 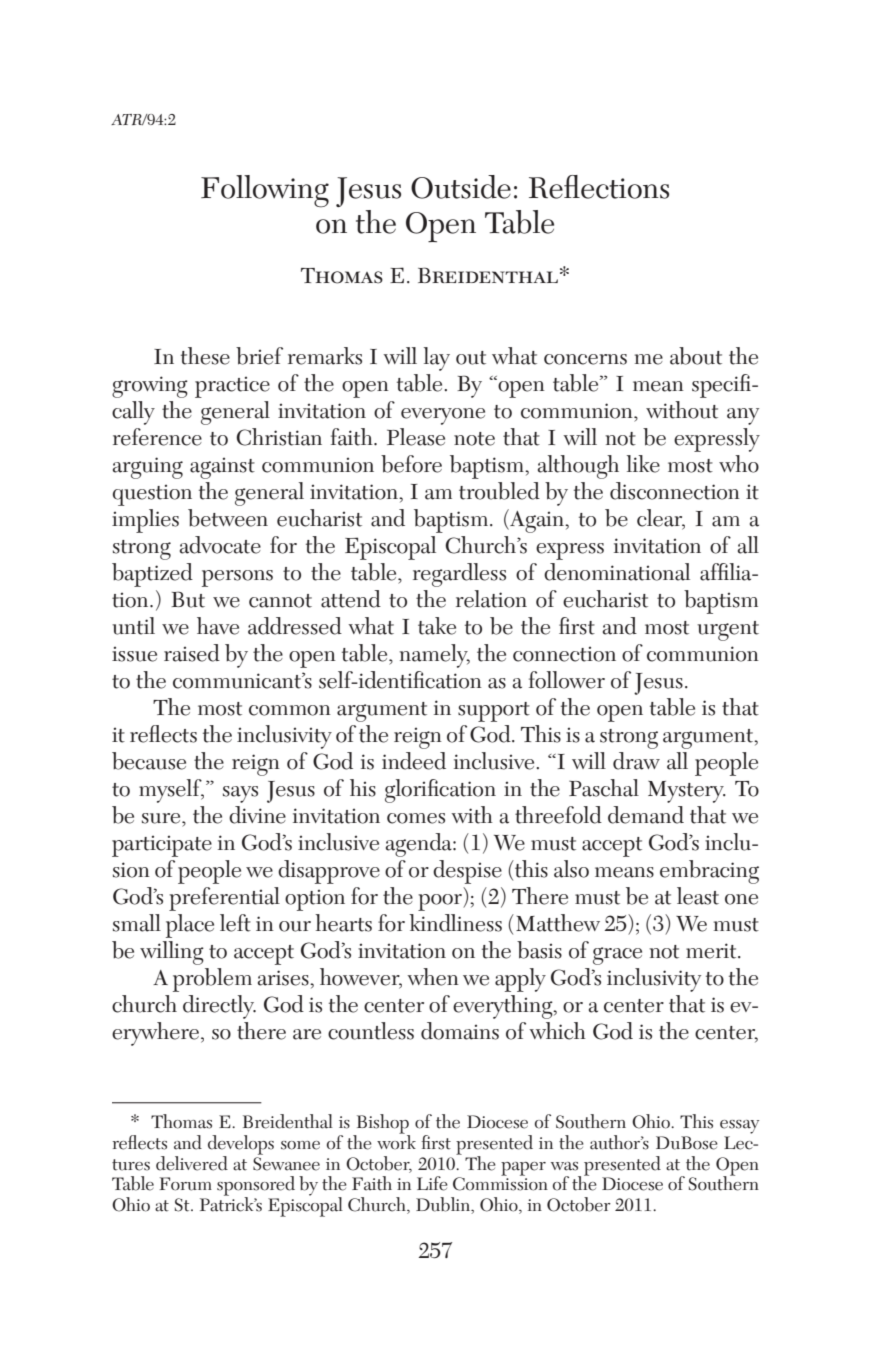 I want to click on Life, so click(x=432, y=1183).
